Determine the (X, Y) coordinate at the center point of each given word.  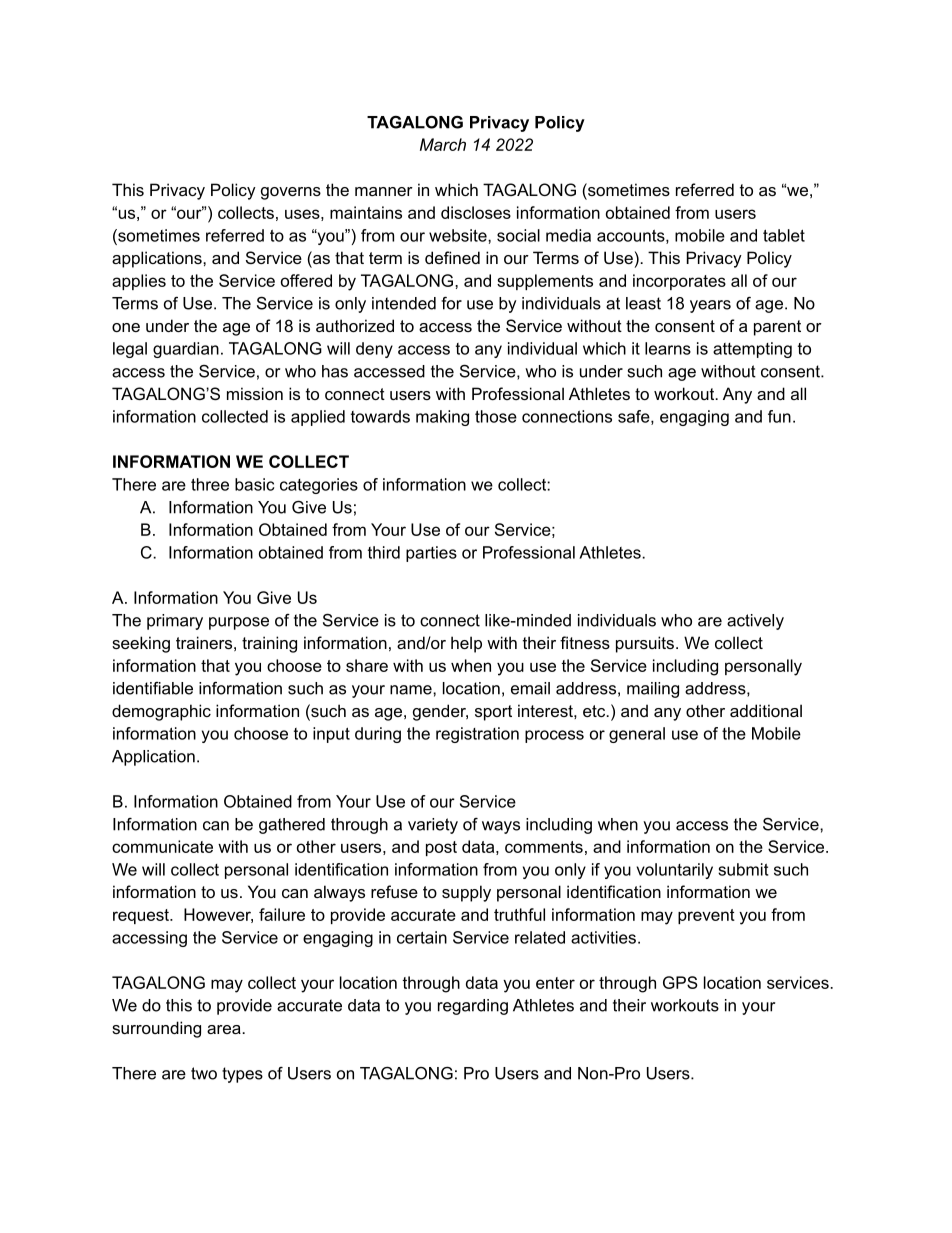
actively (755, 622)
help (466, 644)
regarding (473, 1007)
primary (175, 622)
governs (291, 193)
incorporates (679, 282)
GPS (680, 982)
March (443, 144)
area (225, 1029)
